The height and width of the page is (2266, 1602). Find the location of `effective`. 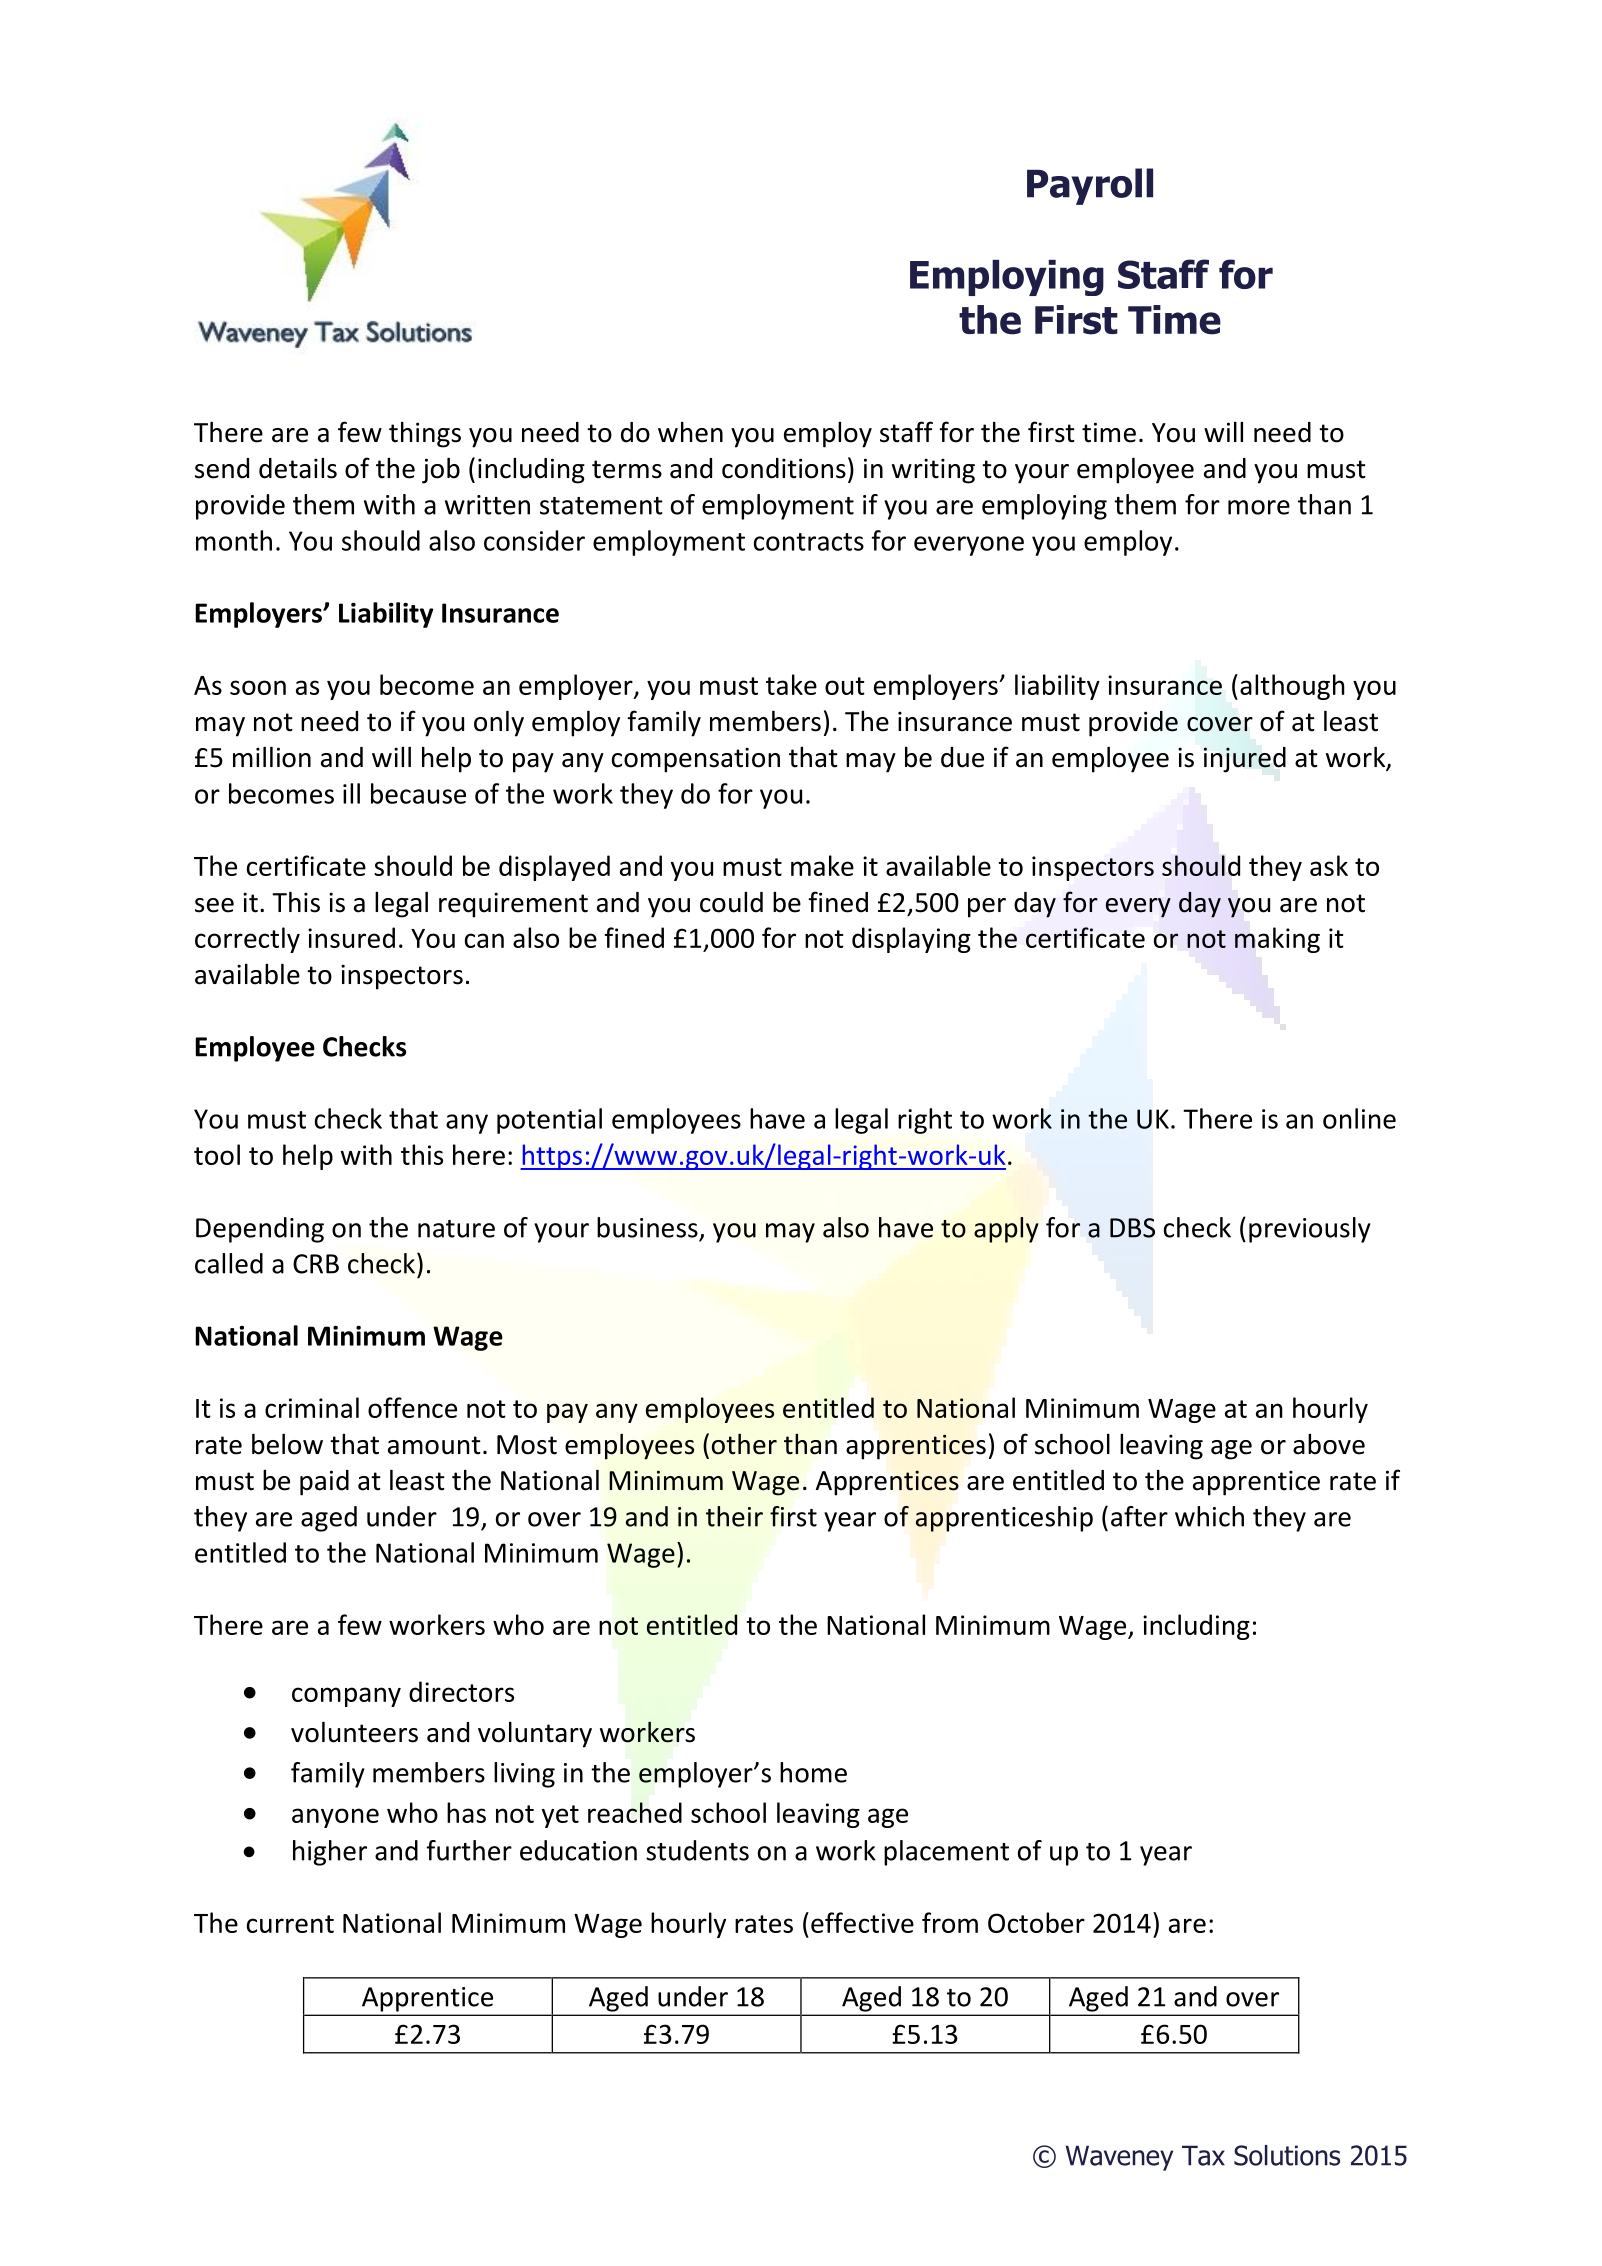

effective is located at coordinates (862, 1922).
